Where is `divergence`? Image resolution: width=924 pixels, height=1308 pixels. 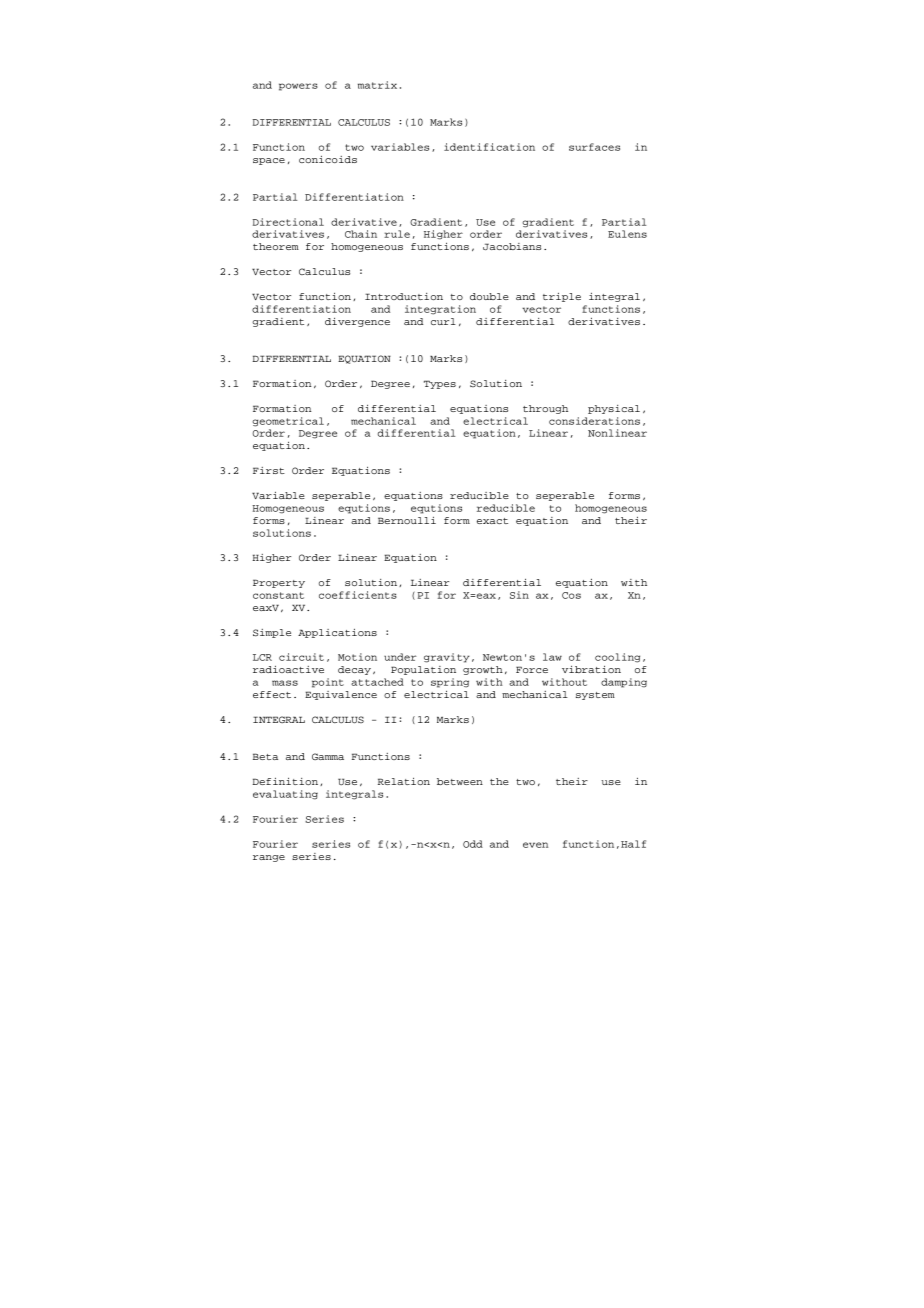 divergence is located at coordinates (357, 322).
